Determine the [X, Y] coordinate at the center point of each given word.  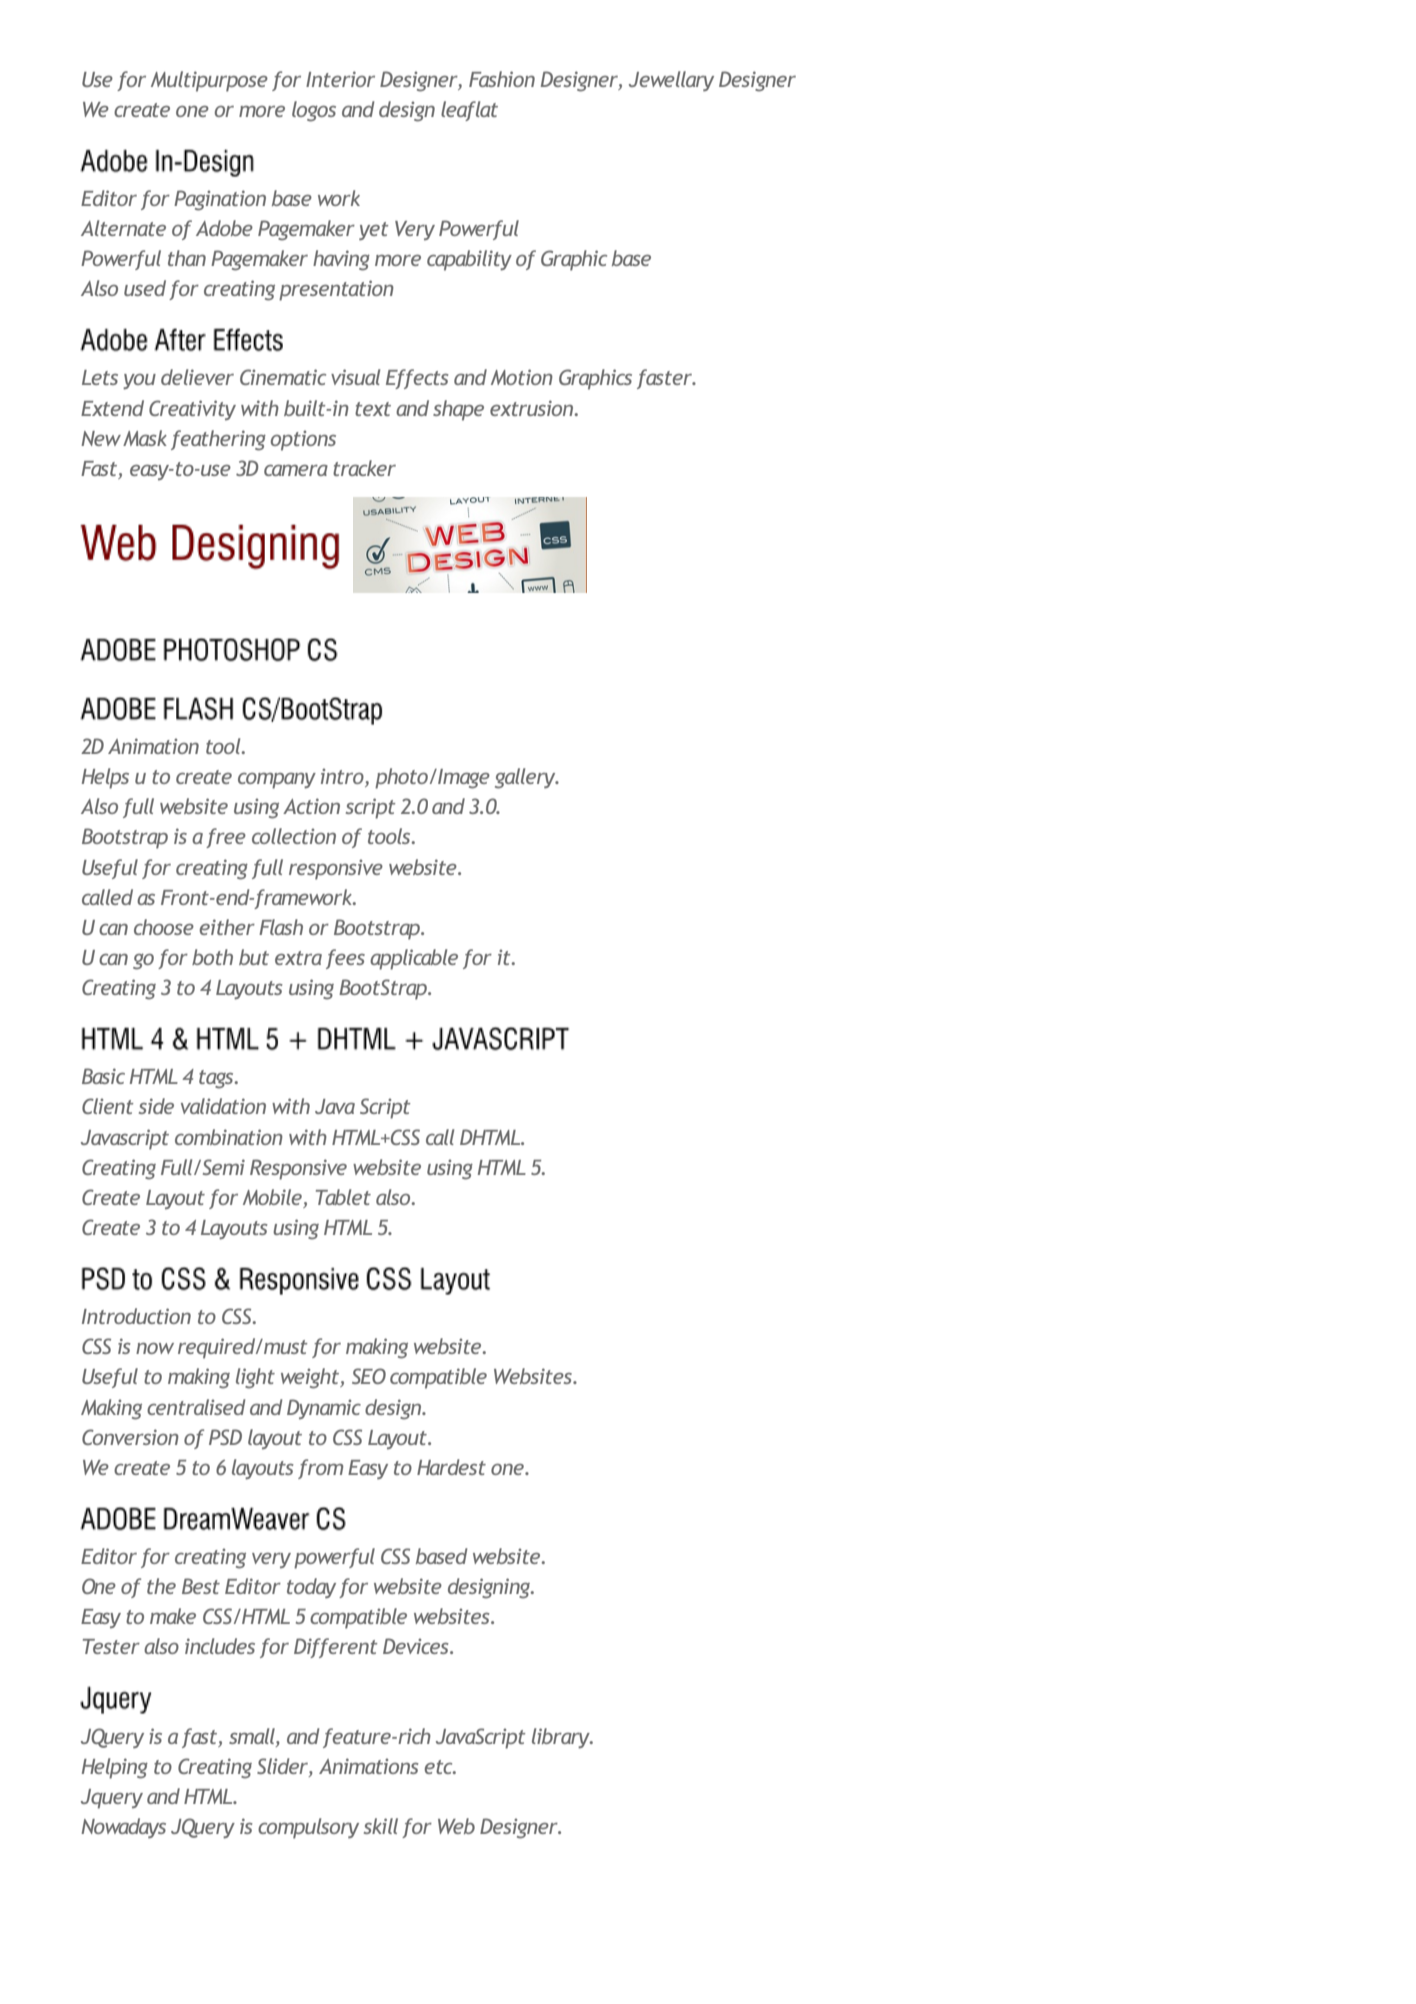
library [562, 1738]
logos [314, 111]
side [156, 1106]
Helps [105, 778]
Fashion [502, 79]
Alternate [123, 228]
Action [311, 806]
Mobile [273, 1198]
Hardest [451, 1467]
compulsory [308, 1828]
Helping [115, 1768]
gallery [526, 778]
